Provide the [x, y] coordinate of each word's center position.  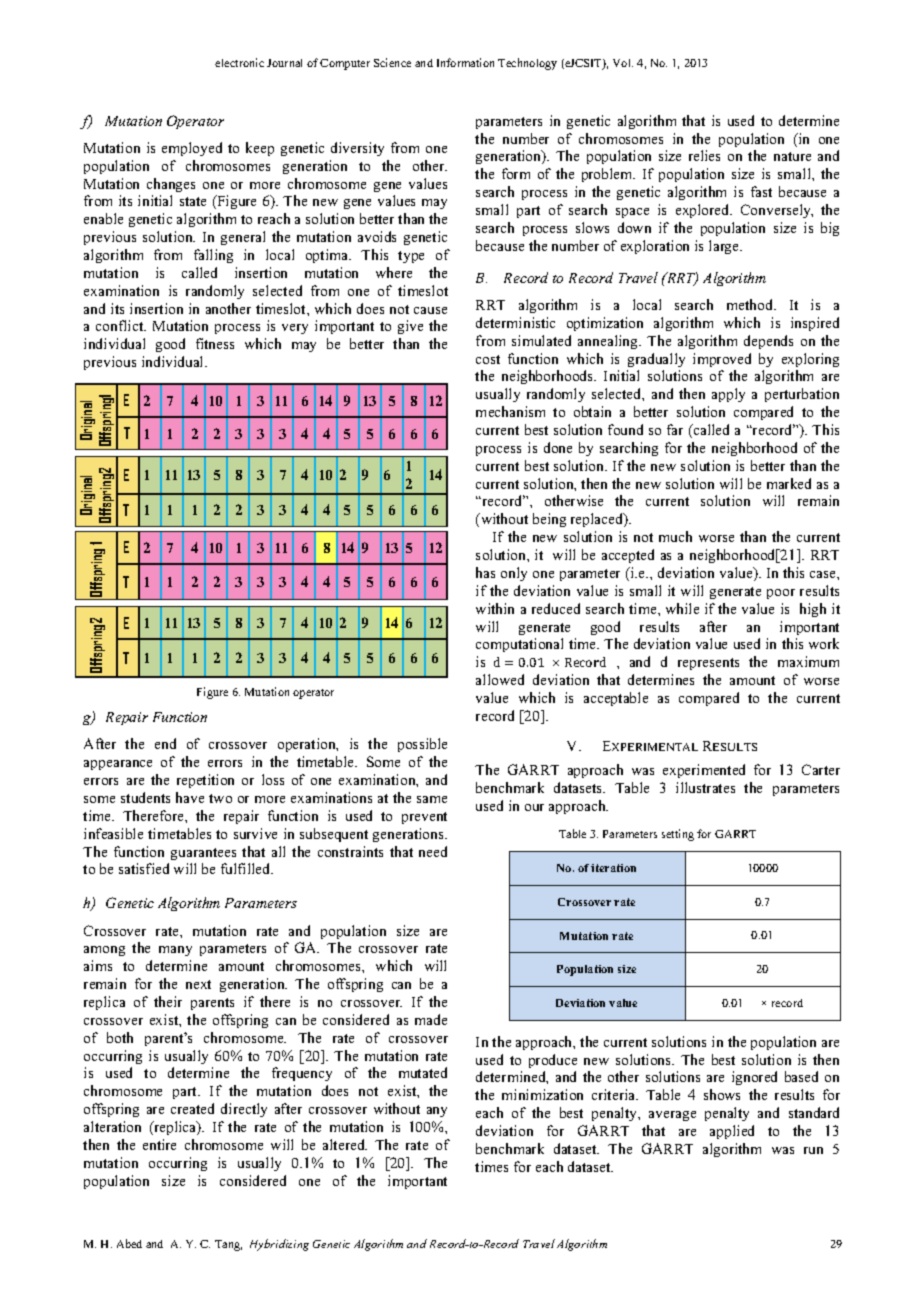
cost [488, 359]
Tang [228, 1245]
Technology [527, 64]
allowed [500, 679]
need [433, 851]
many [175, 951]
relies [704, 155]
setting [678, 835]
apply [728, 395]
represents [708, 664]
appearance [118, 765]
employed [192, 149]
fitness [215, 343]
